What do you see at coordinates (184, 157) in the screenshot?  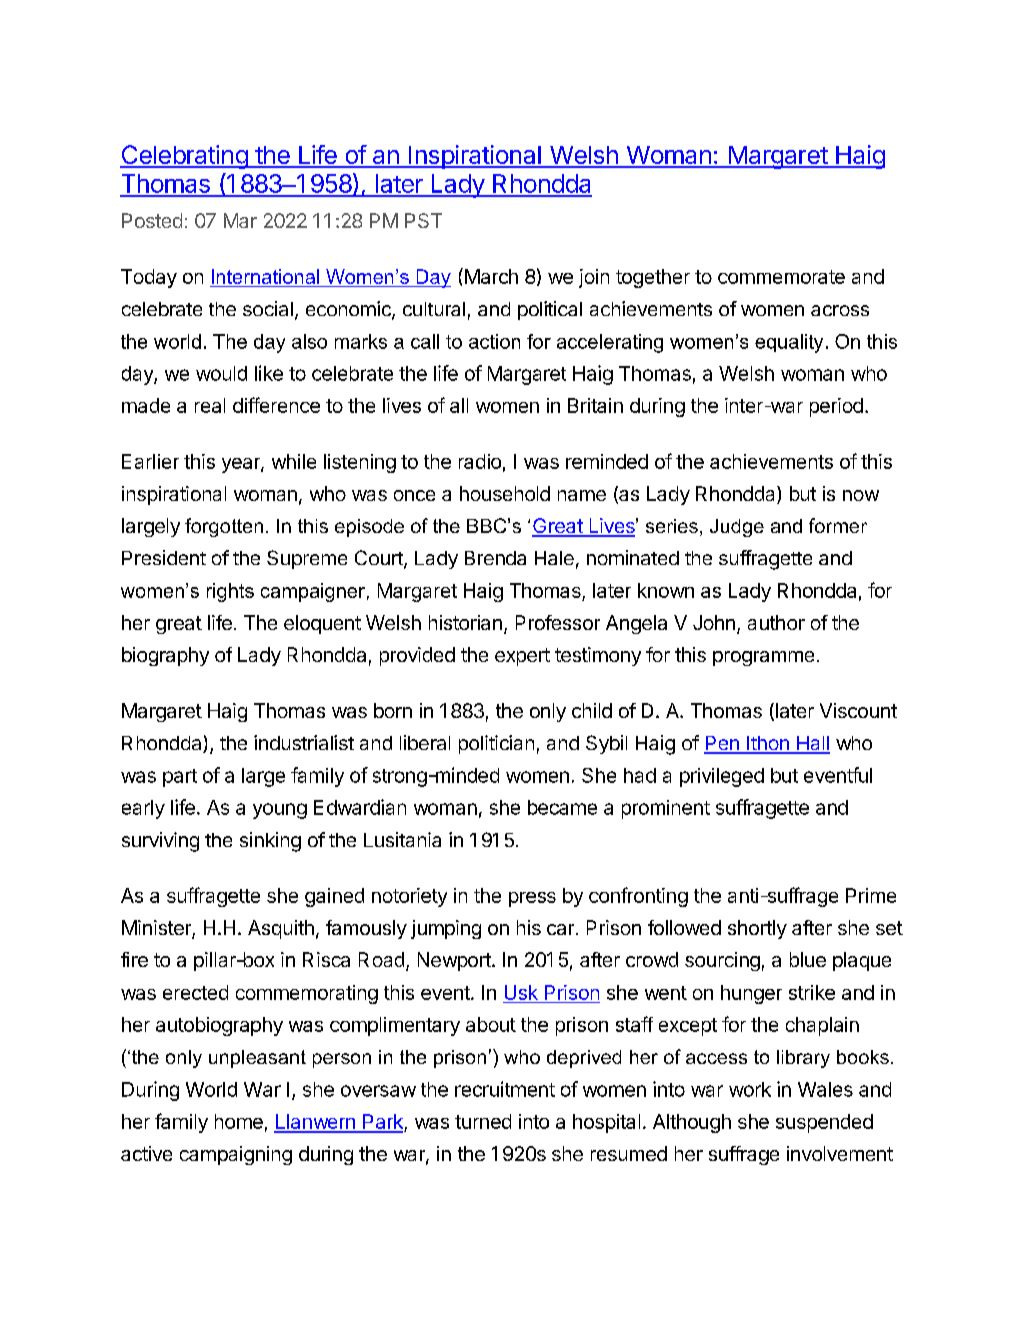 I see `Celebrating` at bounding box center [184, 157].
